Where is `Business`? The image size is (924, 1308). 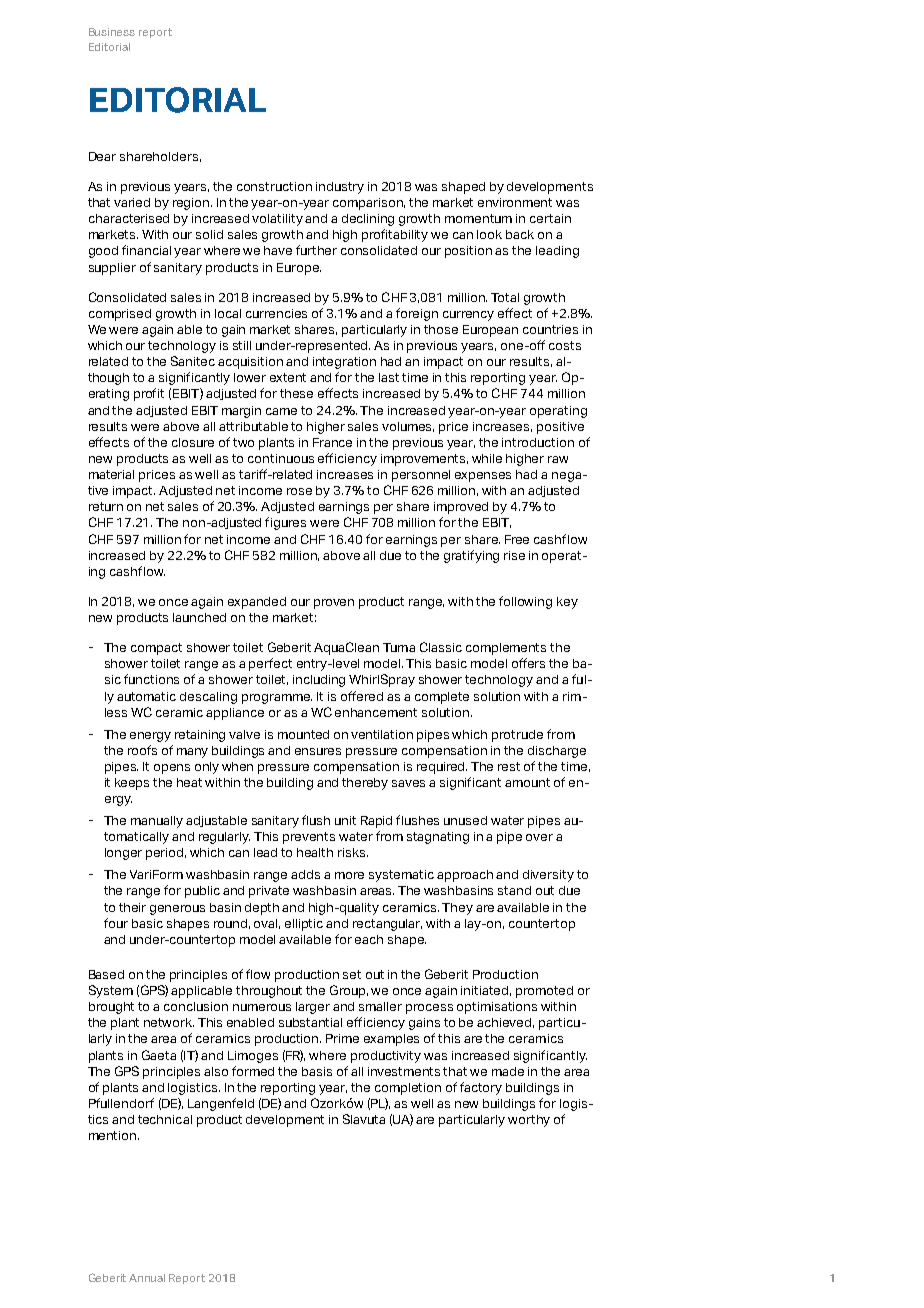 Business is located at coordinates (112, 32).
